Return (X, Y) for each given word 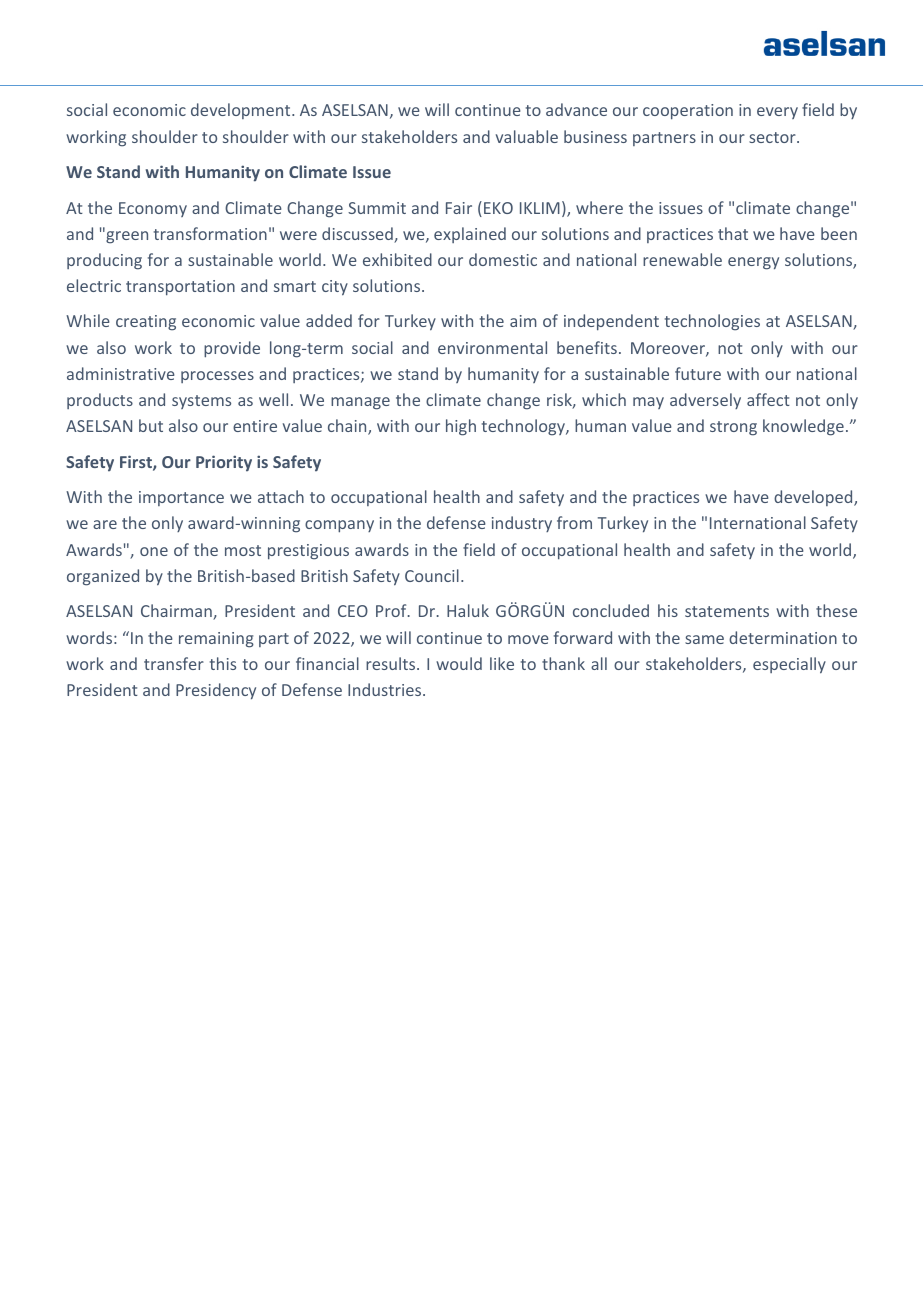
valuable (527, 136)
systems (201, 402)
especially (789, 665)
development (242, 111)
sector (773, 137)
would (459, 663)
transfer (174, 663)
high (461, 427)
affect (768, 399)
